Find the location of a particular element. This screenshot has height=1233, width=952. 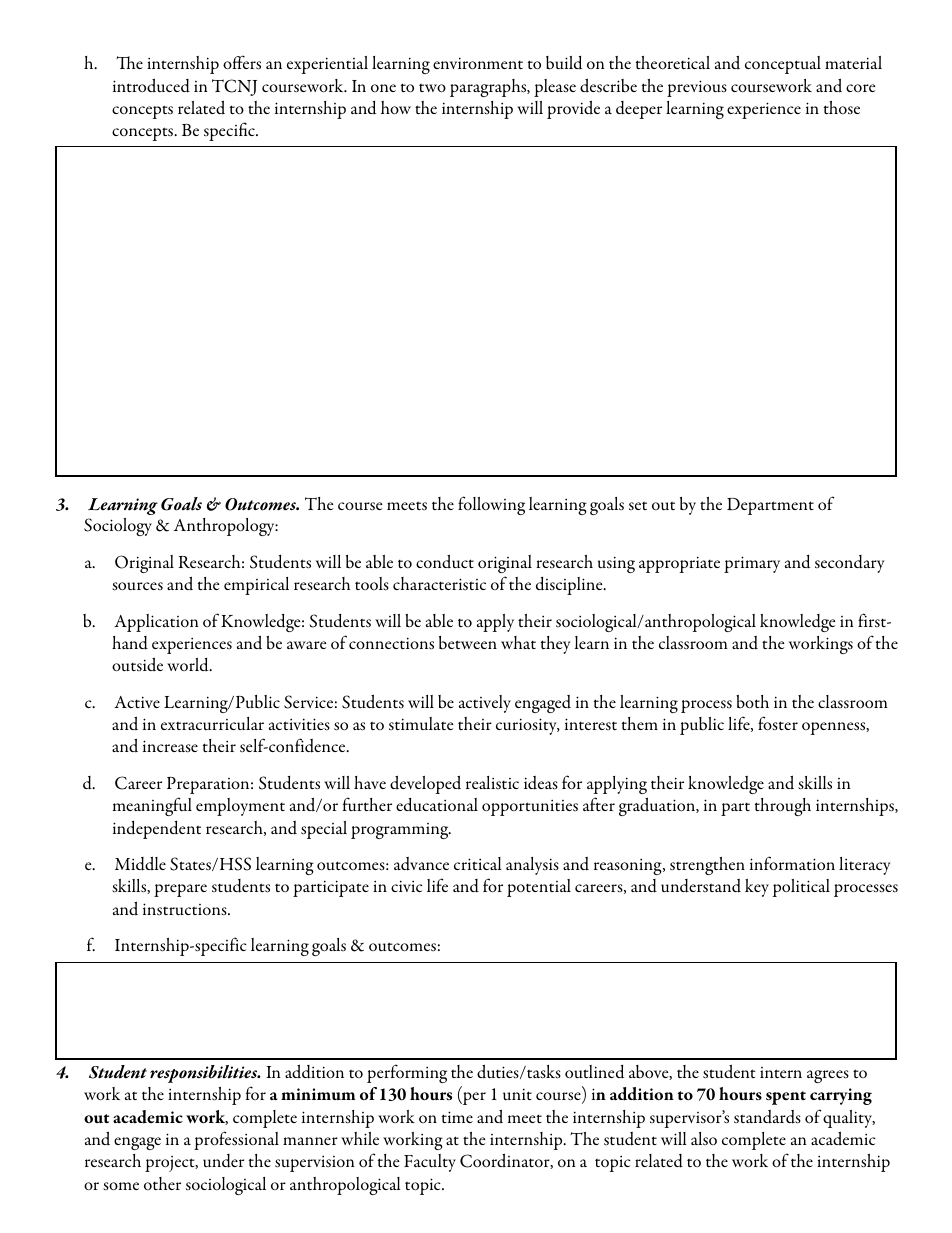

potential is located at coordinates (539, 888).
